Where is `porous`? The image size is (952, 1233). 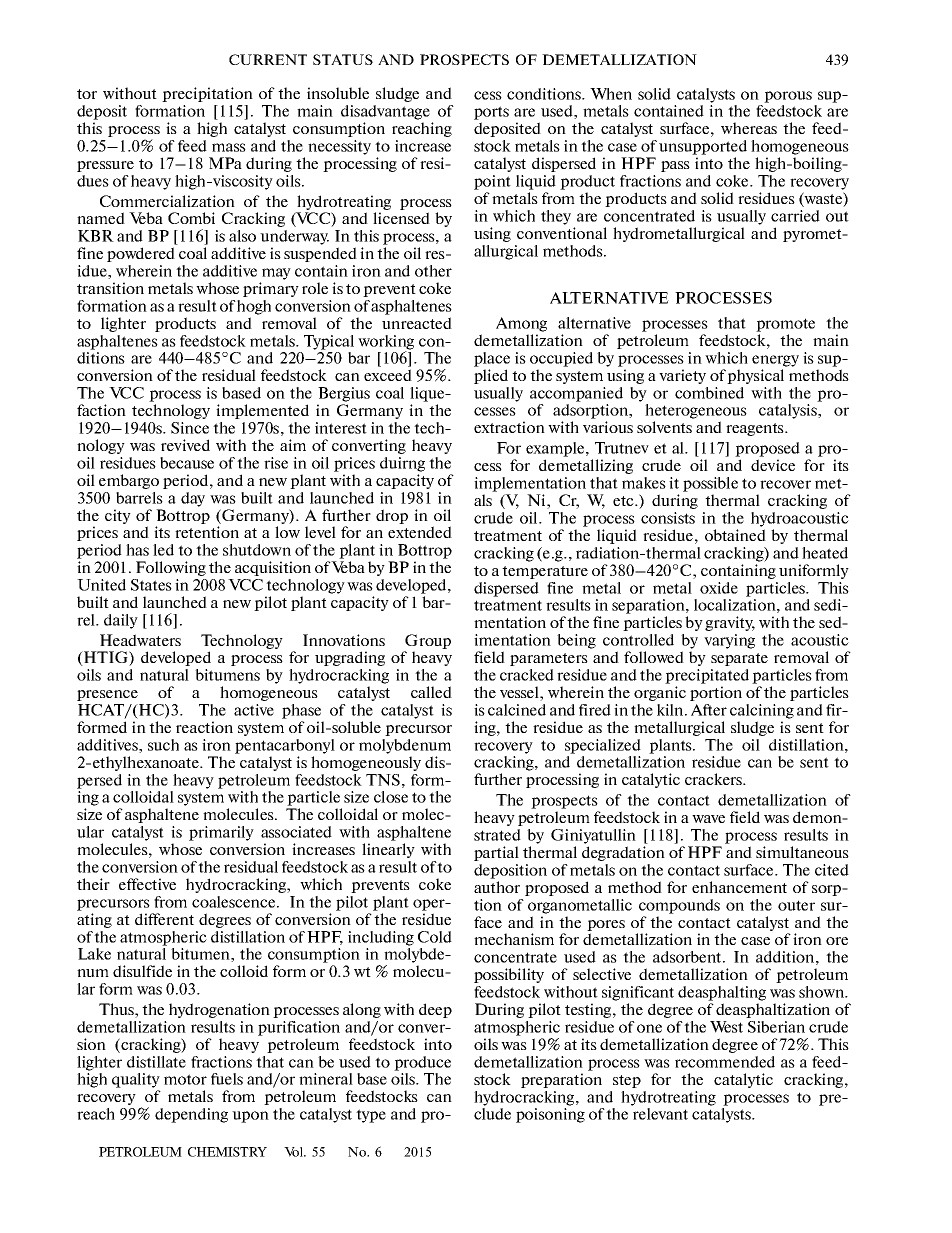 porous is located at coordinates (788, 97).
